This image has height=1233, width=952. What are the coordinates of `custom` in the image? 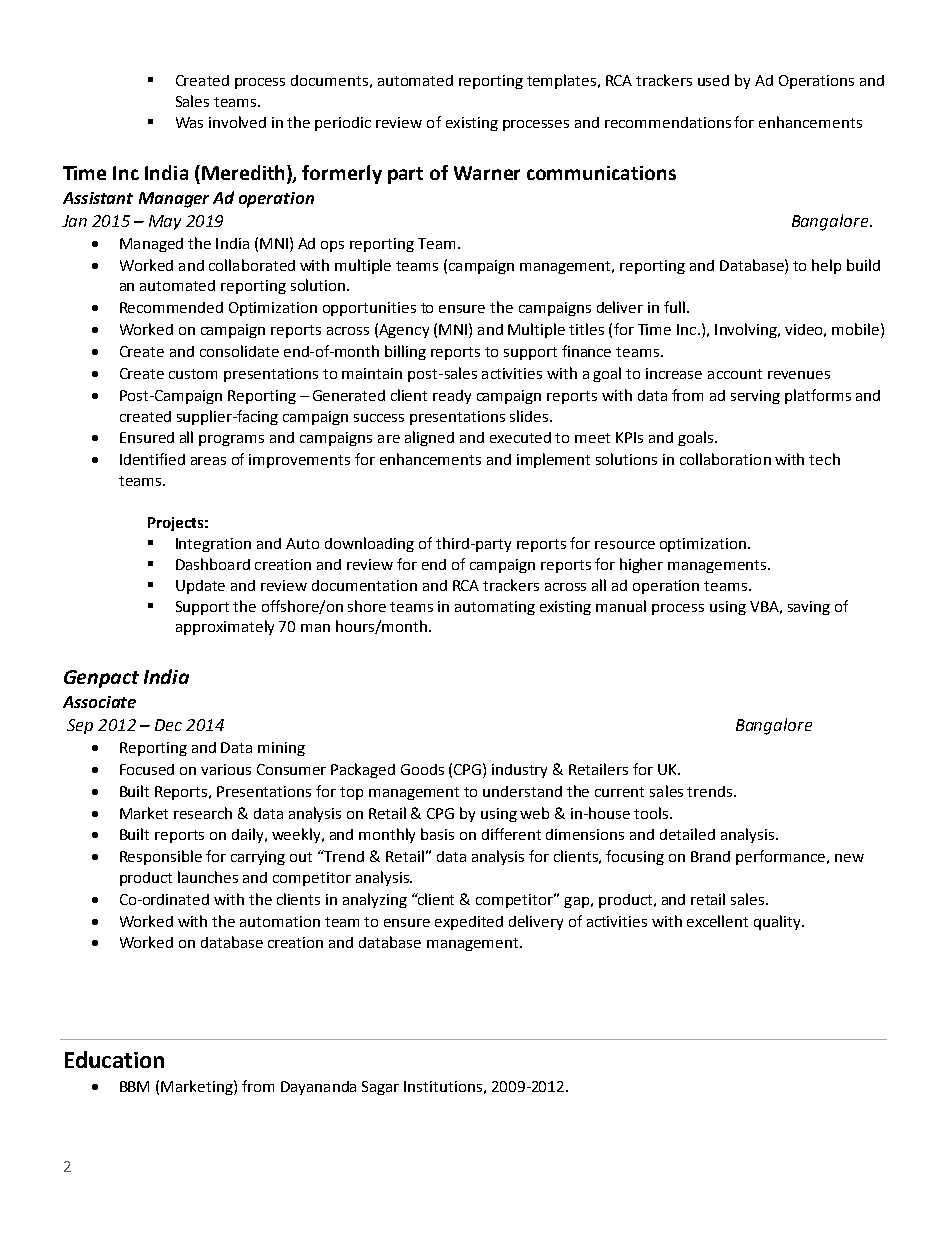 It's located at (193, 374).
